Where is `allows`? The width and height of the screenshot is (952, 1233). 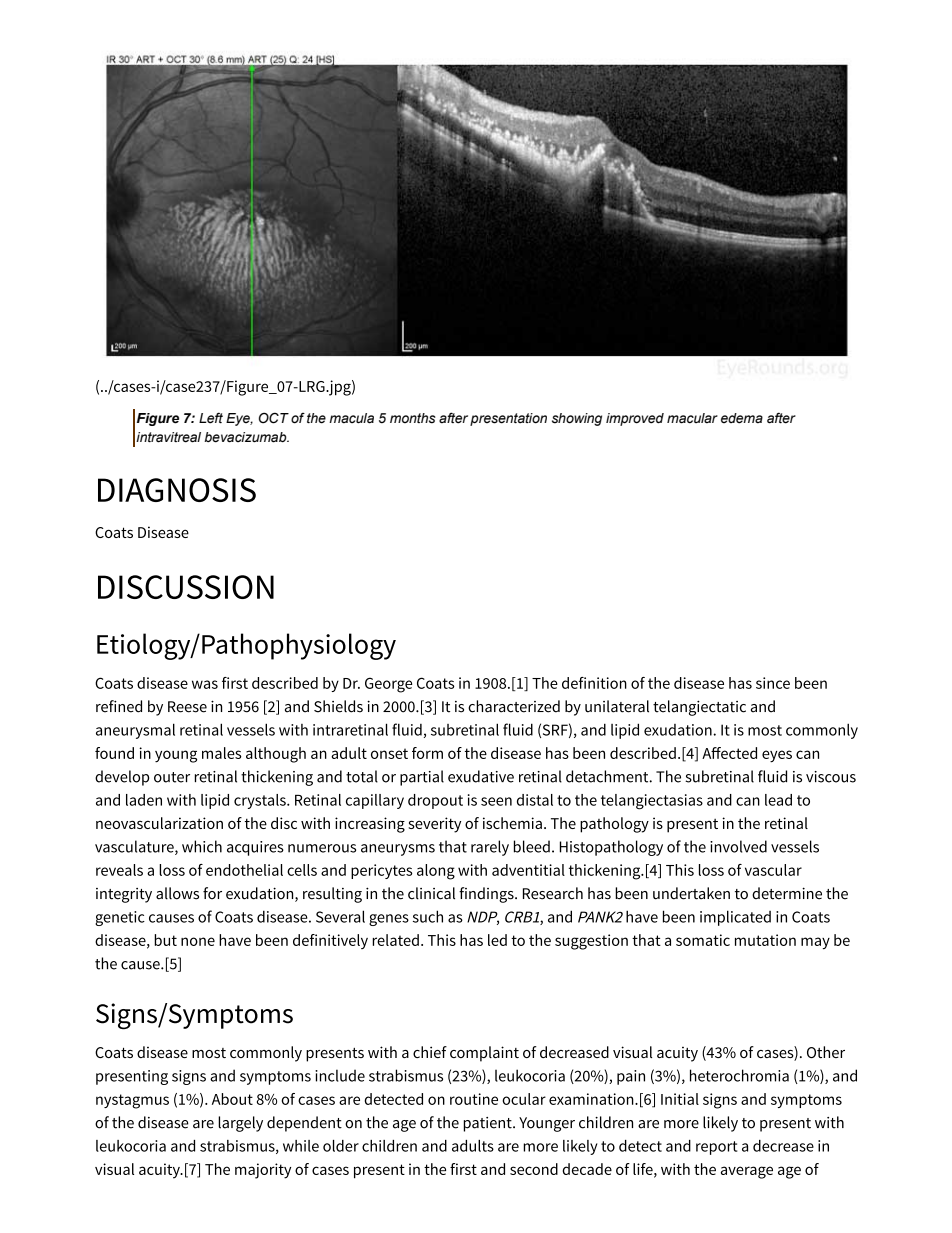 allows is located at coordinates (177, 893).
